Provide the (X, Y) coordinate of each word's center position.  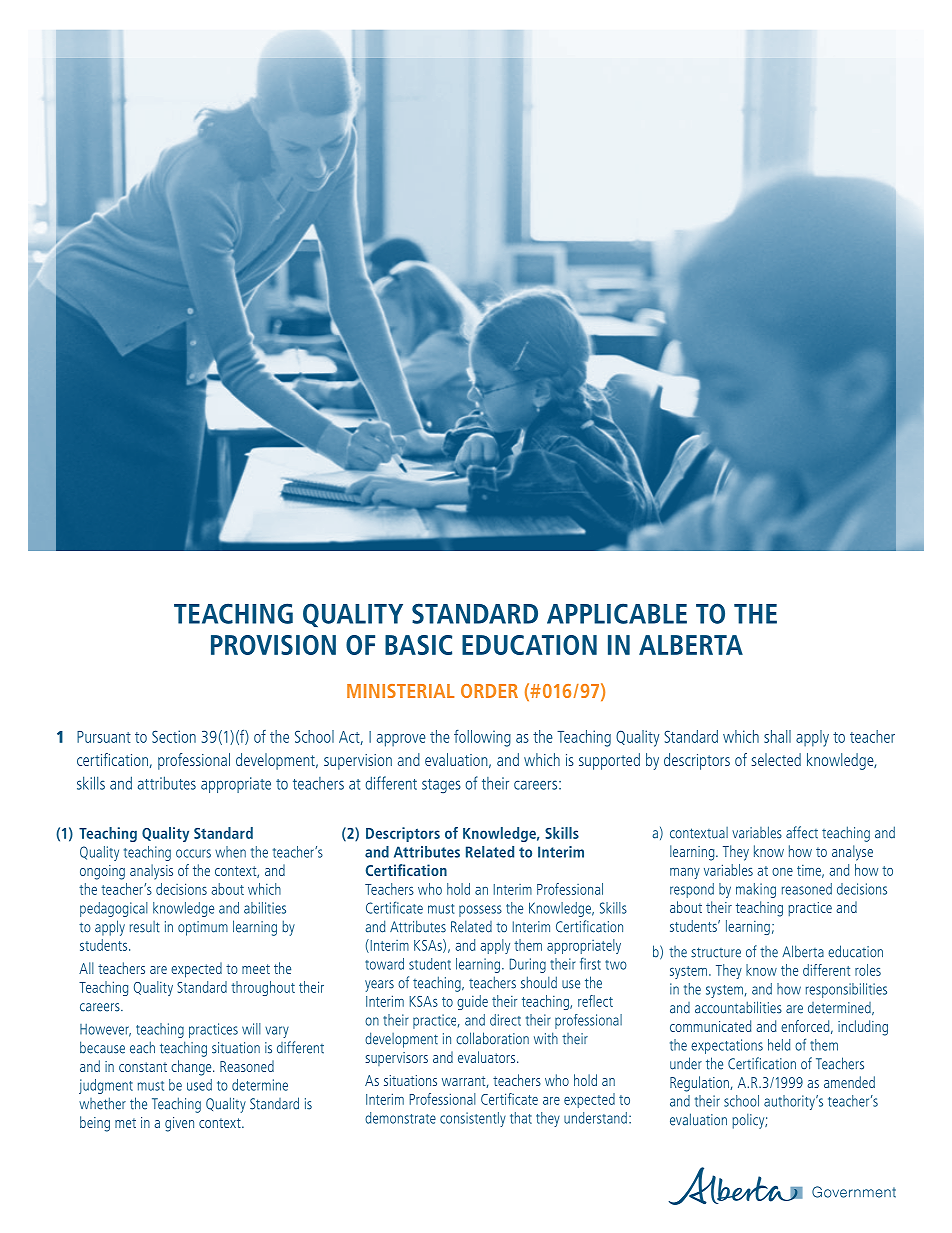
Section (174, 736)
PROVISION (273, 645)
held (779, 1045)
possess (480, 911)
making (756, 890)
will (251, 1029)
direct (505, 1020)
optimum (203, 928)
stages (441, 786)
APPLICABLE (617, 613)
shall (777, 736)
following (482, 738)
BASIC (418, 645)
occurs (193, 853)
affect (802, 832)
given (179, 1124)
